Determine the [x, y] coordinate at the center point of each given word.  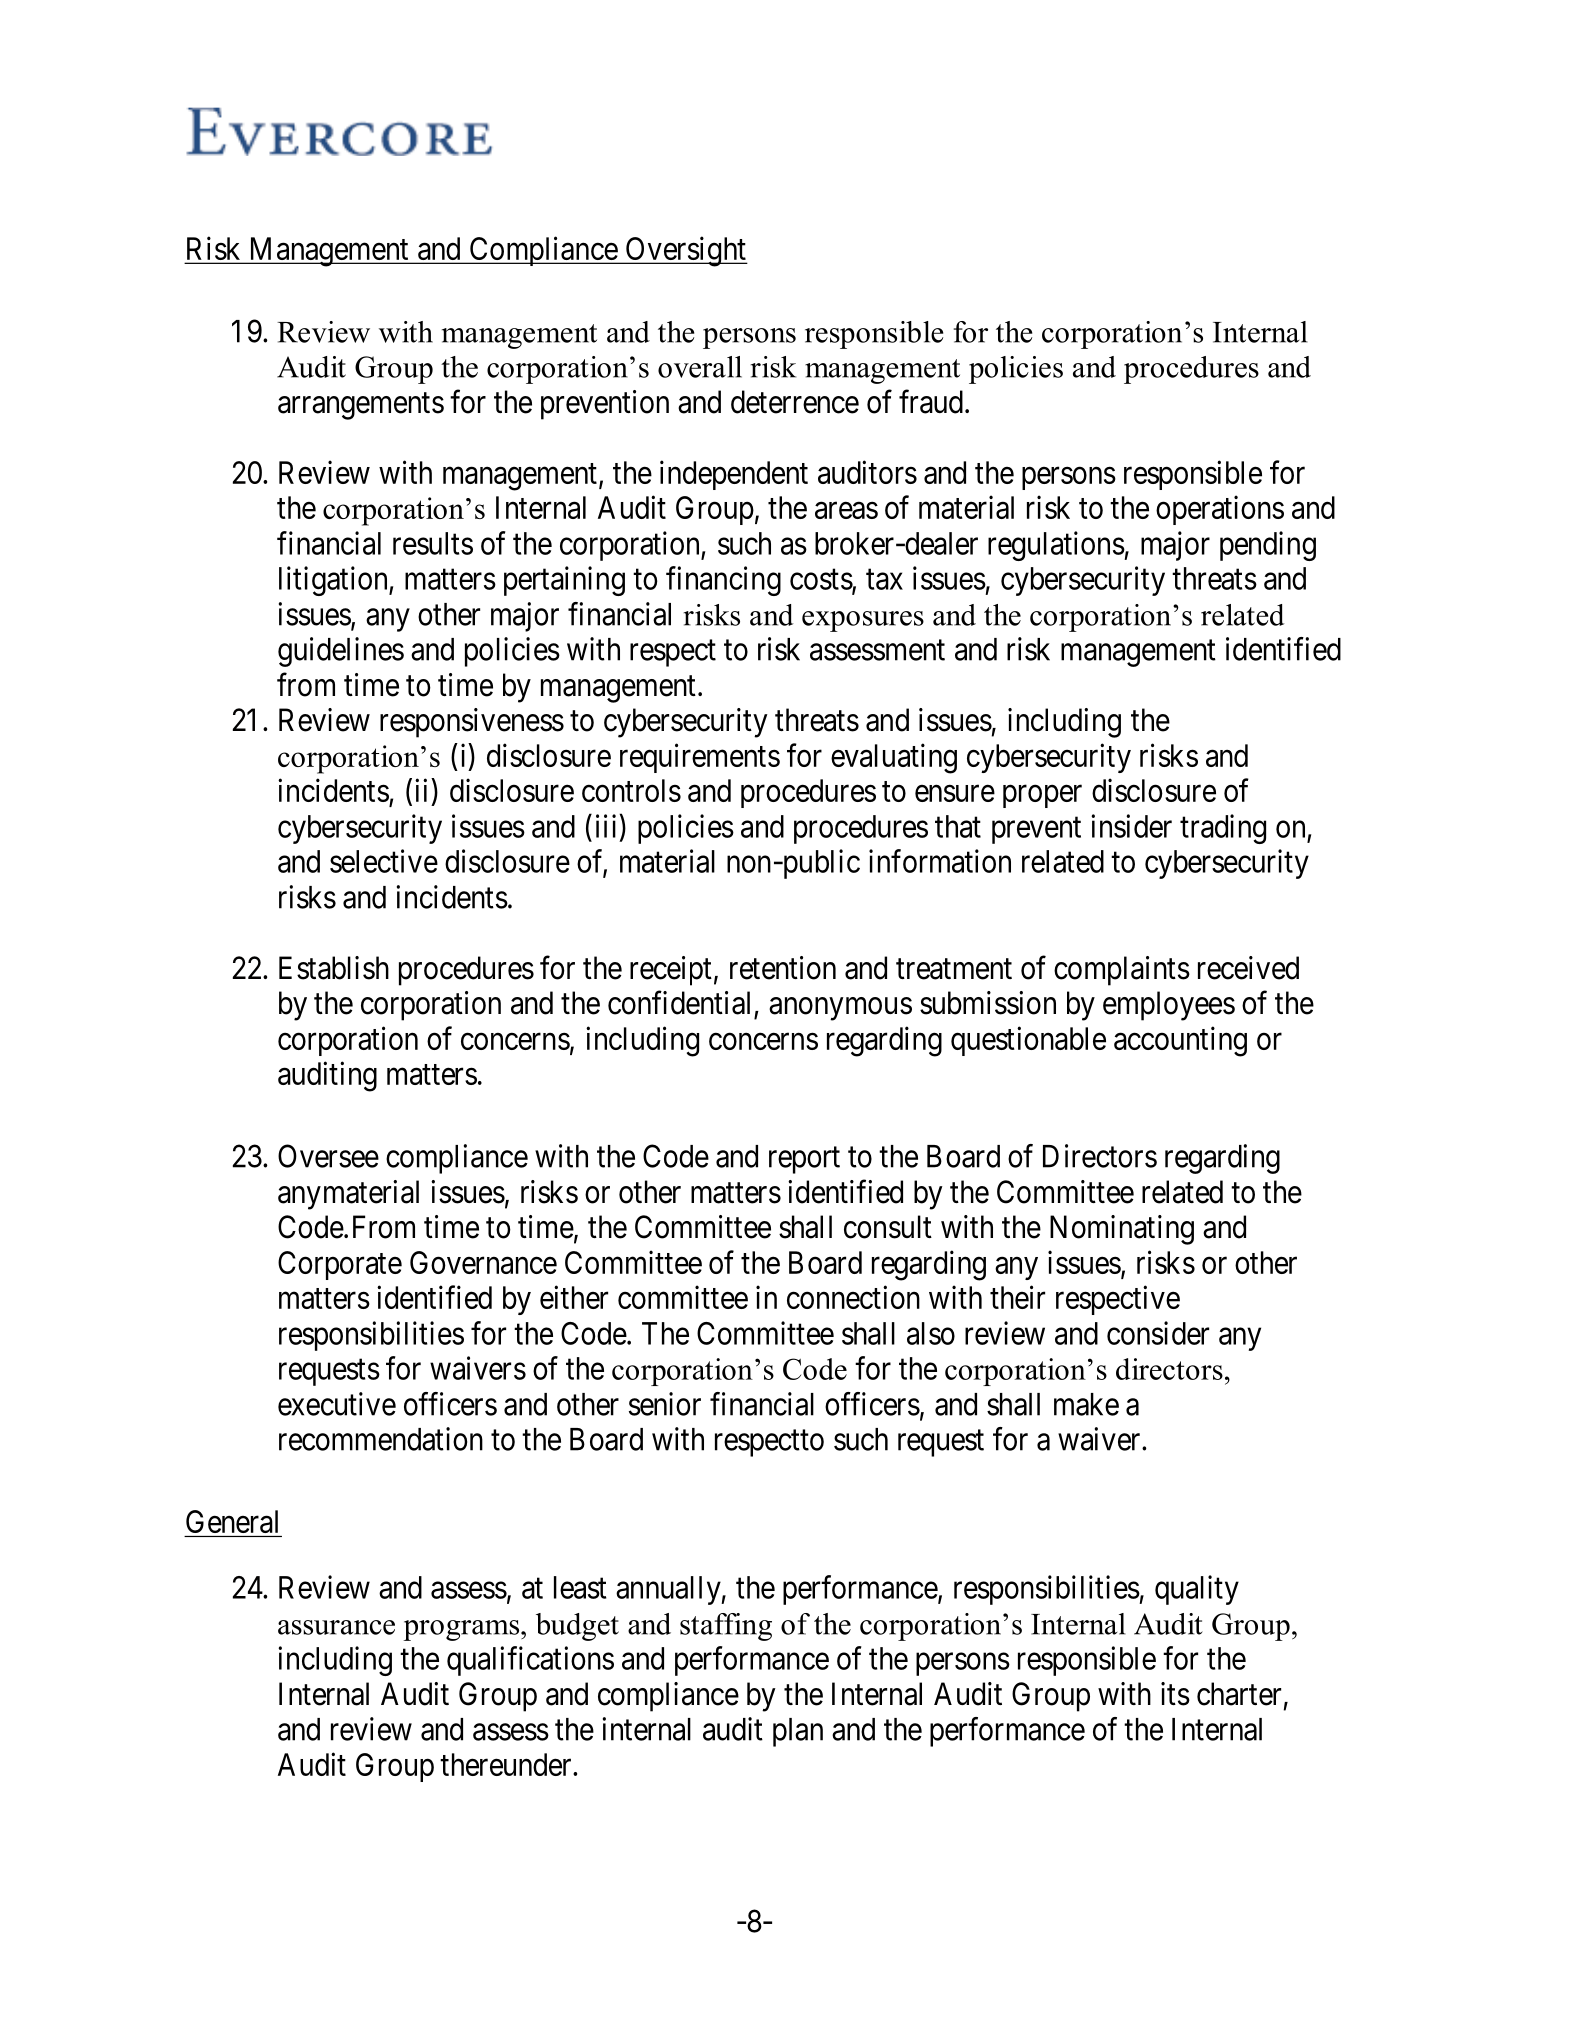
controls [631, 790]
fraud [931, 401]
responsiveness [472, 723]
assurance [336, 1627]
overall [700, 367]
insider [1131, 826]
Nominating [1122, 1230]
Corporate [340, 1265]
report [804, 1160]
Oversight [685, 251]
